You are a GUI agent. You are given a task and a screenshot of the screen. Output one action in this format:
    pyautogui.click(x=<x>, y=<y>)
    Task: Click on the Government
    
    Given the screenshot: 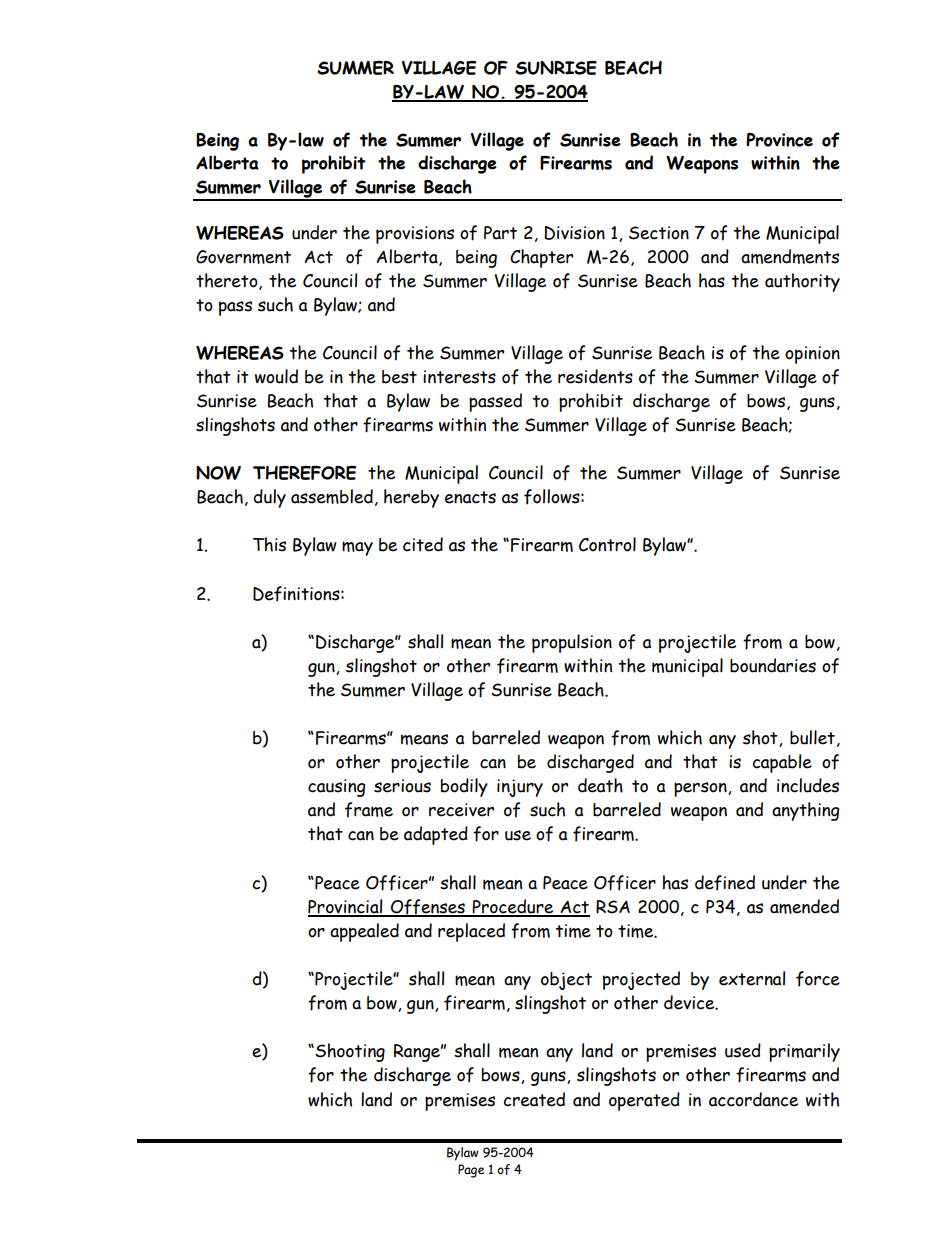 What is the action you would take?
    pyautogui.click(x=243, y=257)
